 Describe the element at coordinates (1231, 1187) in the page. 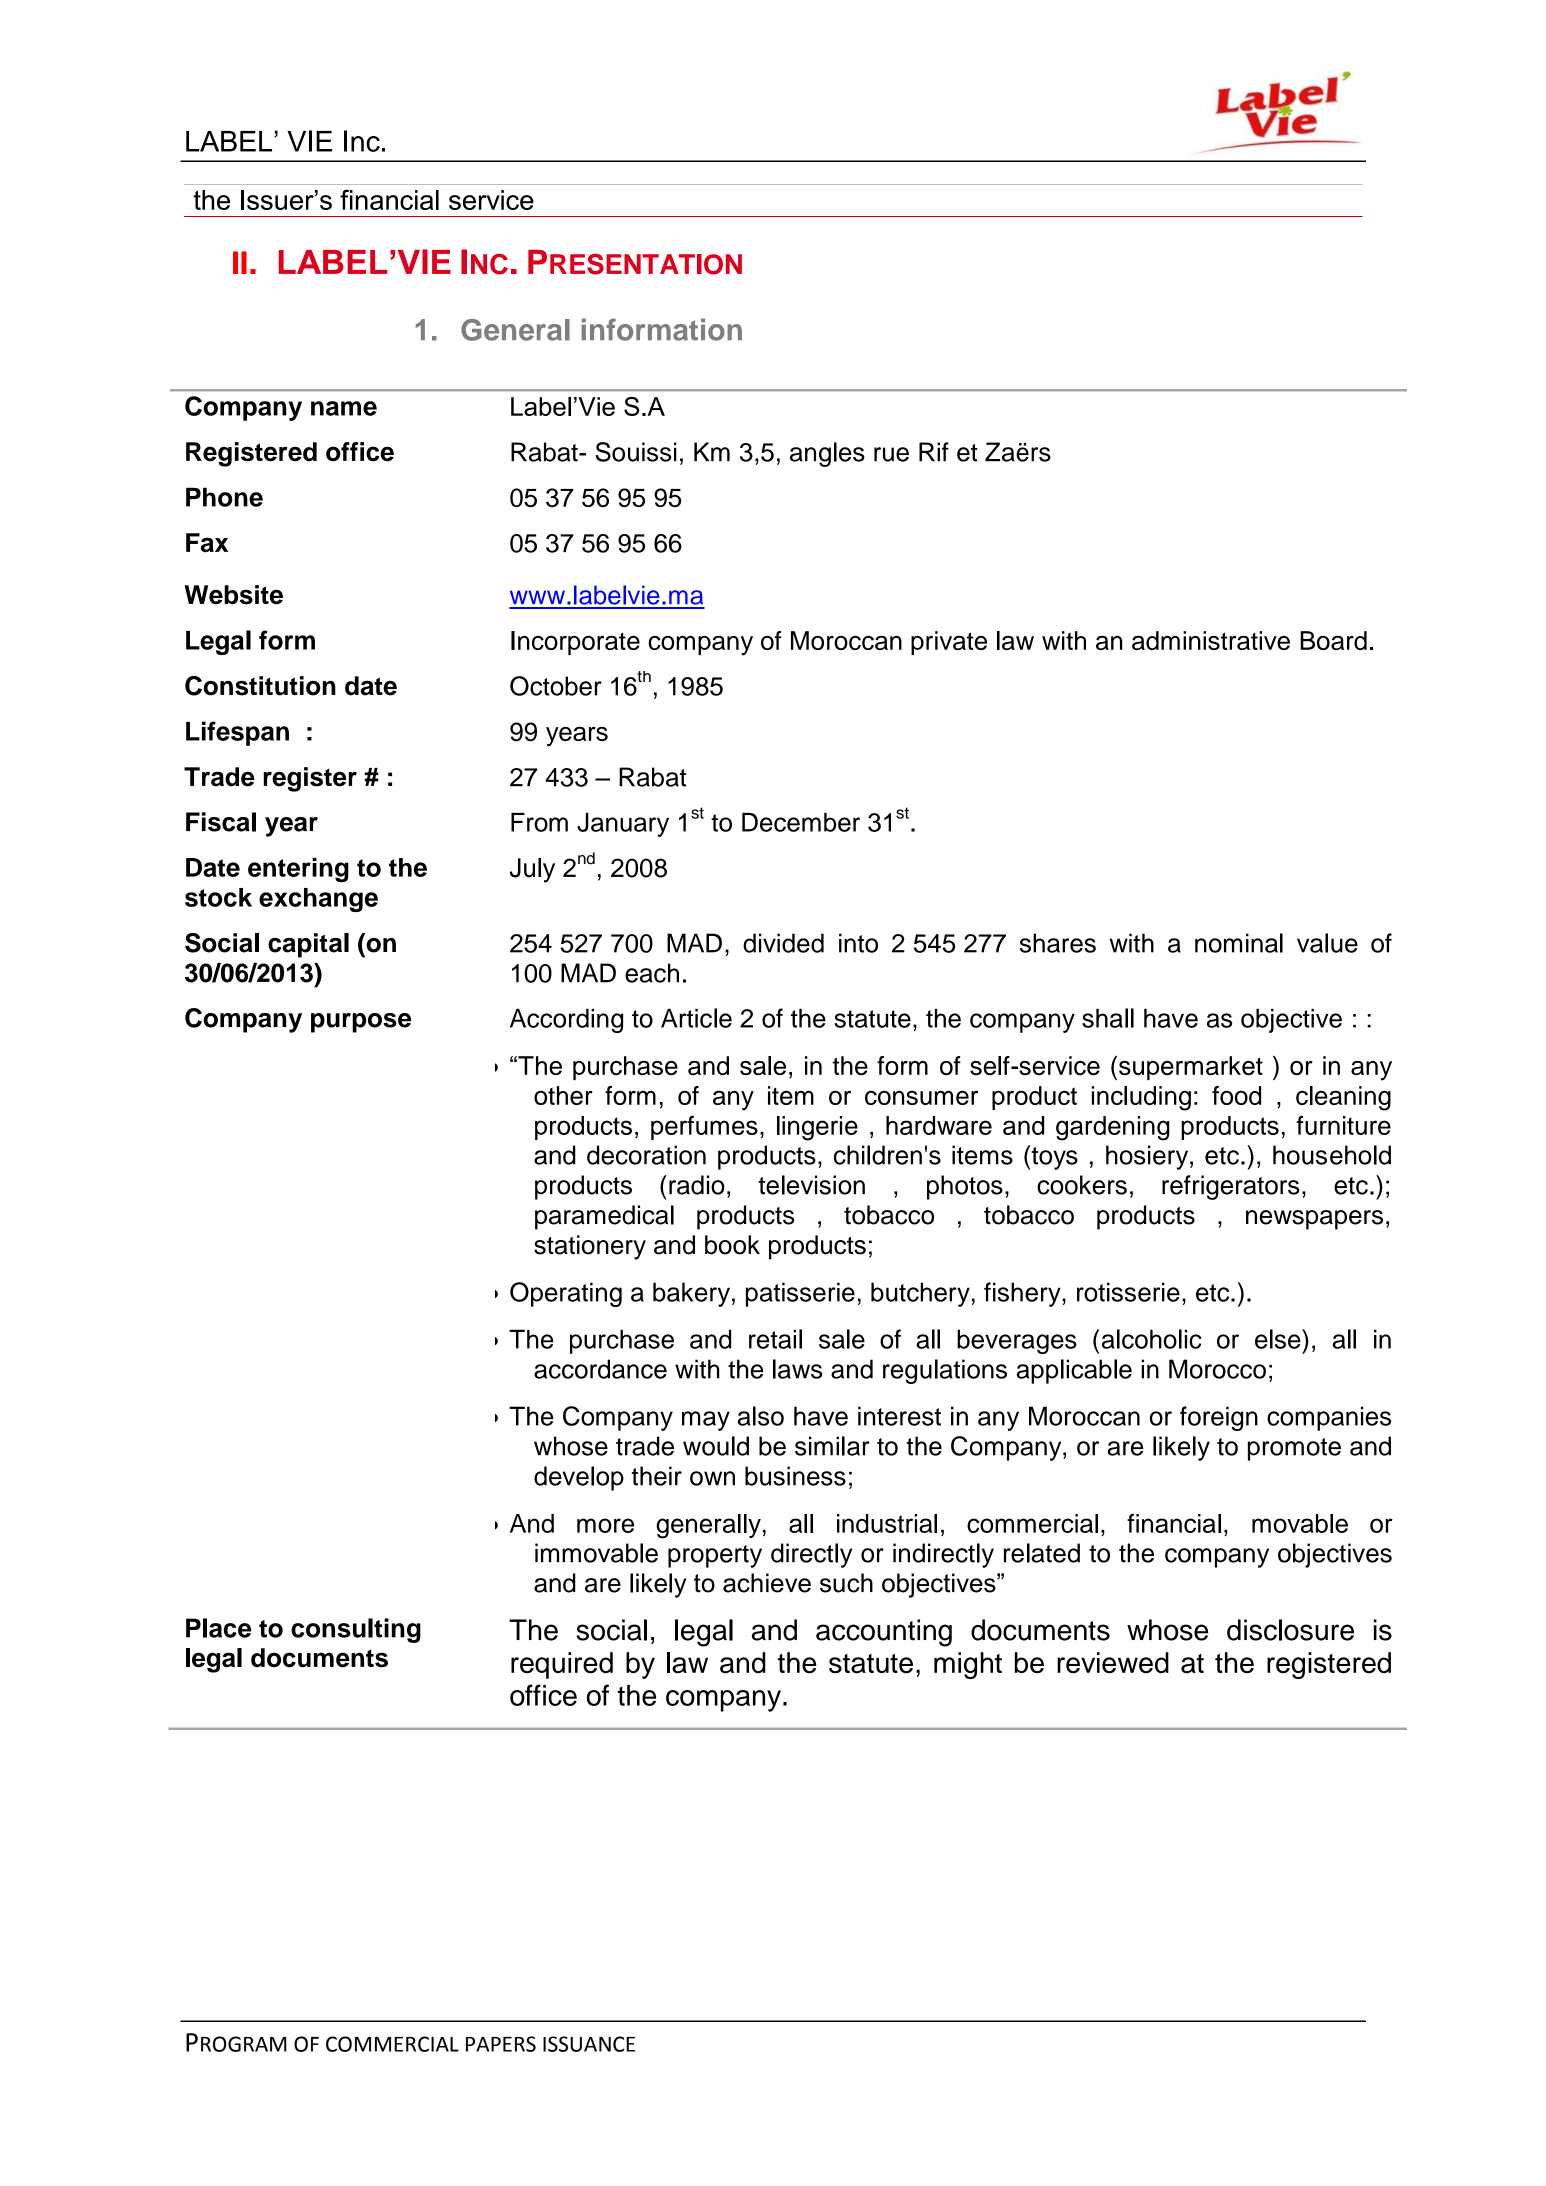

I see `refrigerators` at that location.
